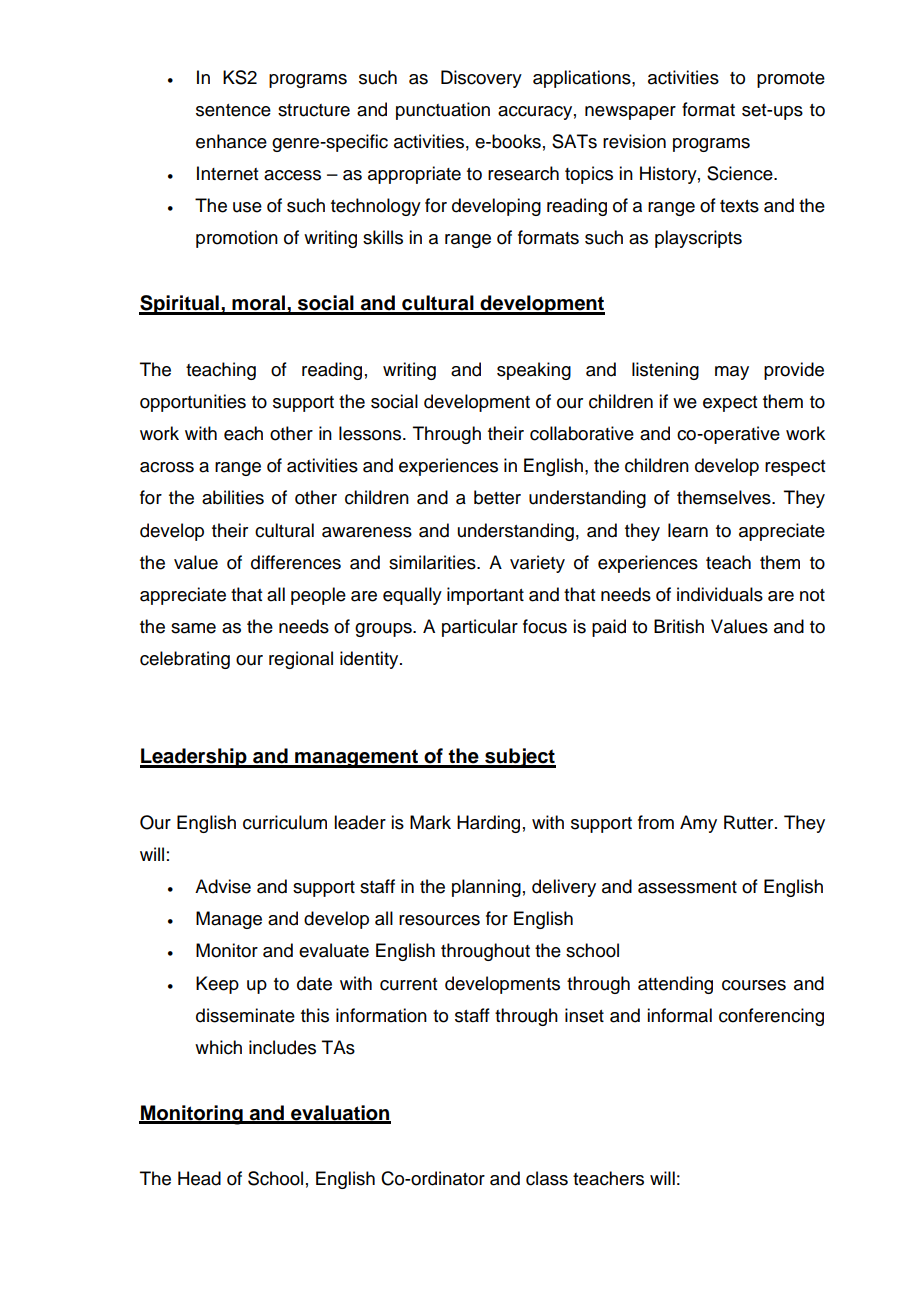 The width and height of the page is (924, 1308). Describe the element at coordinates (480, 628) in the page. I see `particular` at that location.
